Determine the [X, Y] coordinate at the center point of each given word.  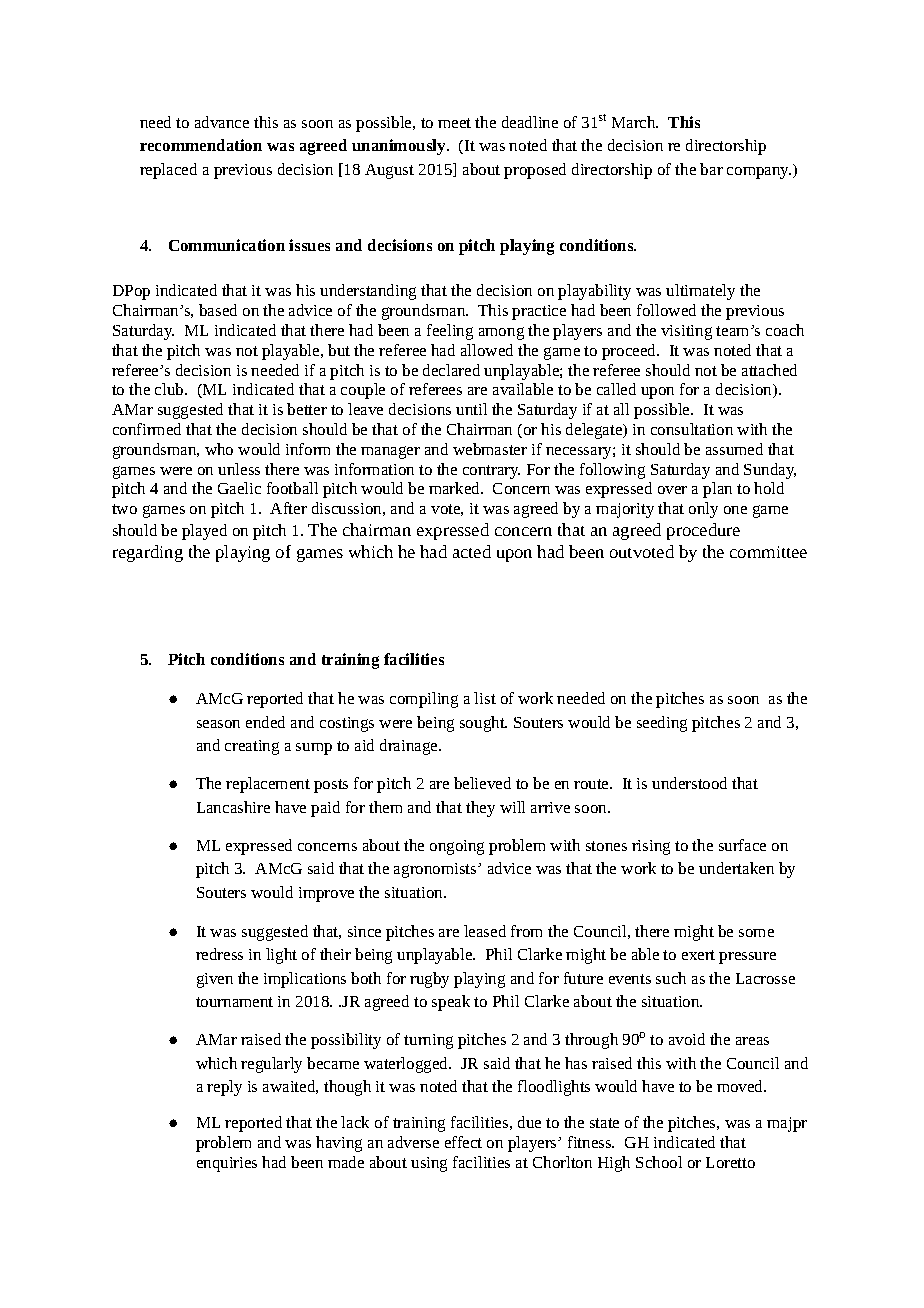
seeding [662, 724]
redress [219, 954]
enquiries [227, 1164]
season [218, 724]
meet [454, 123]
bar [711, 169]
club [170, 389]
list [485, 698]
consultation [692, 429]
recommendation [201, 145]
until [471, 409]
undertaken [736, 868]
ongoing [457, 847]
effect [463, 1142]
